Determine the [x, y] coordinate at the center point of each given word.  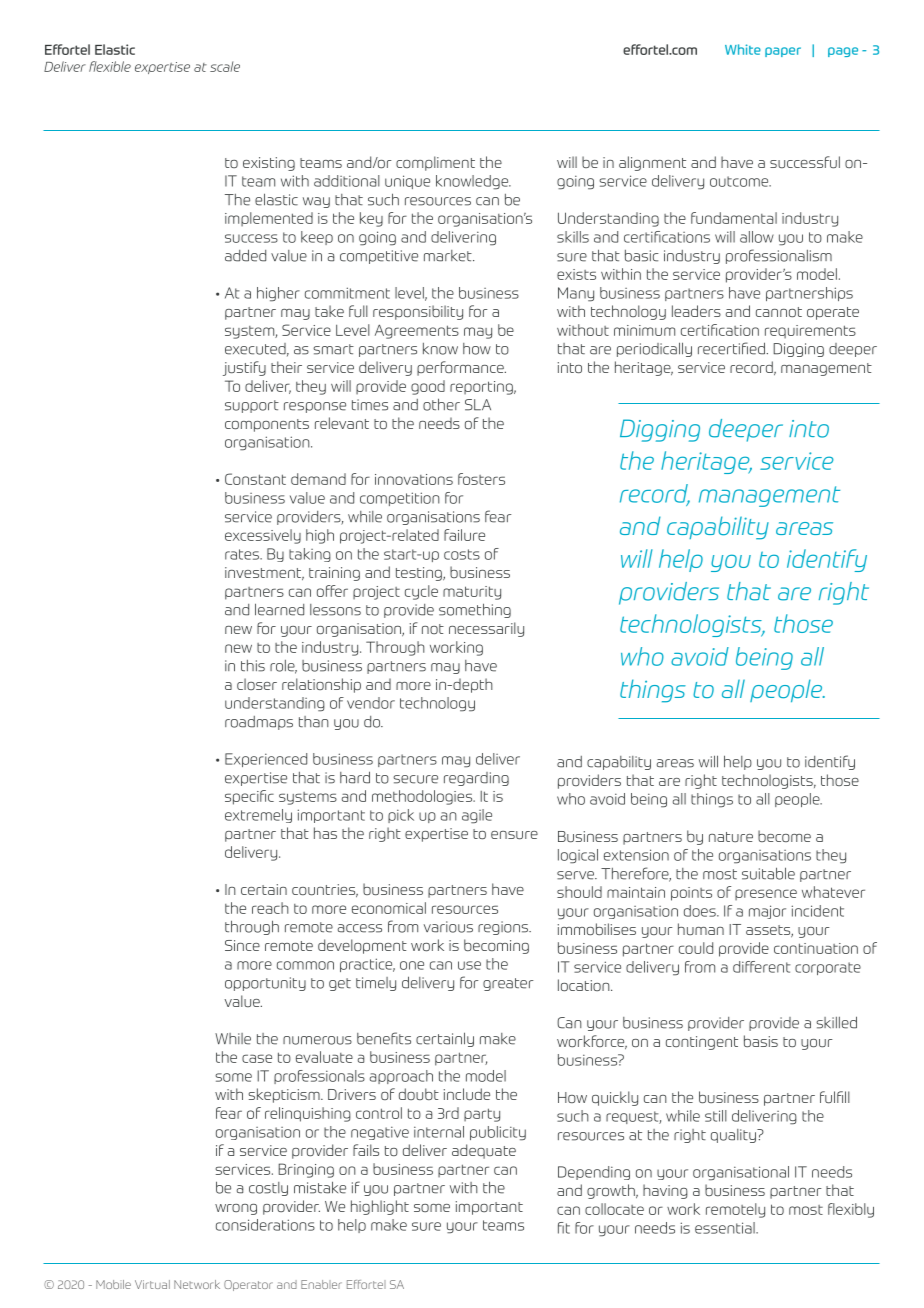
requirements [810, 332]
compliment [435, 163]
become [784, 836]
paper [783, 52]
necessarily [486, 629]
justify [244, 368]
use [469, 965]
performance [461, 368]
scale [225, 66]
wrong [236, 1209]
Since [242, 945]
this [253, 666]
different [761, 967]
